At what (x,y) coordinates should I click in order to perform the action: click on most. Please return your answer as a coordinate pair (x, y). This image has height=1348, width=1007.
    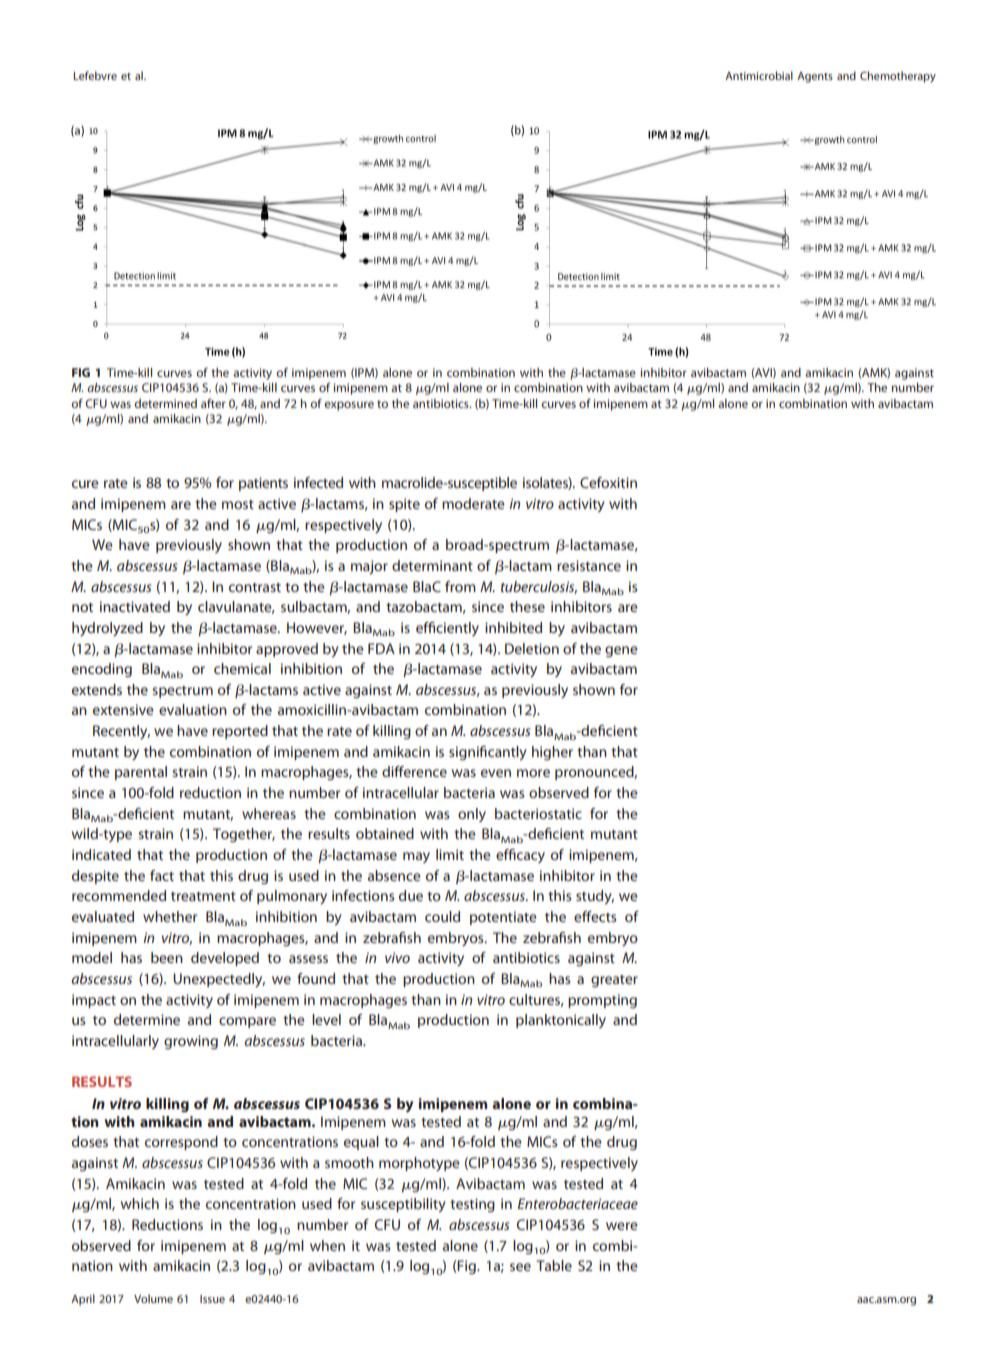
    Looking at the image, I should click on (238, 504).
